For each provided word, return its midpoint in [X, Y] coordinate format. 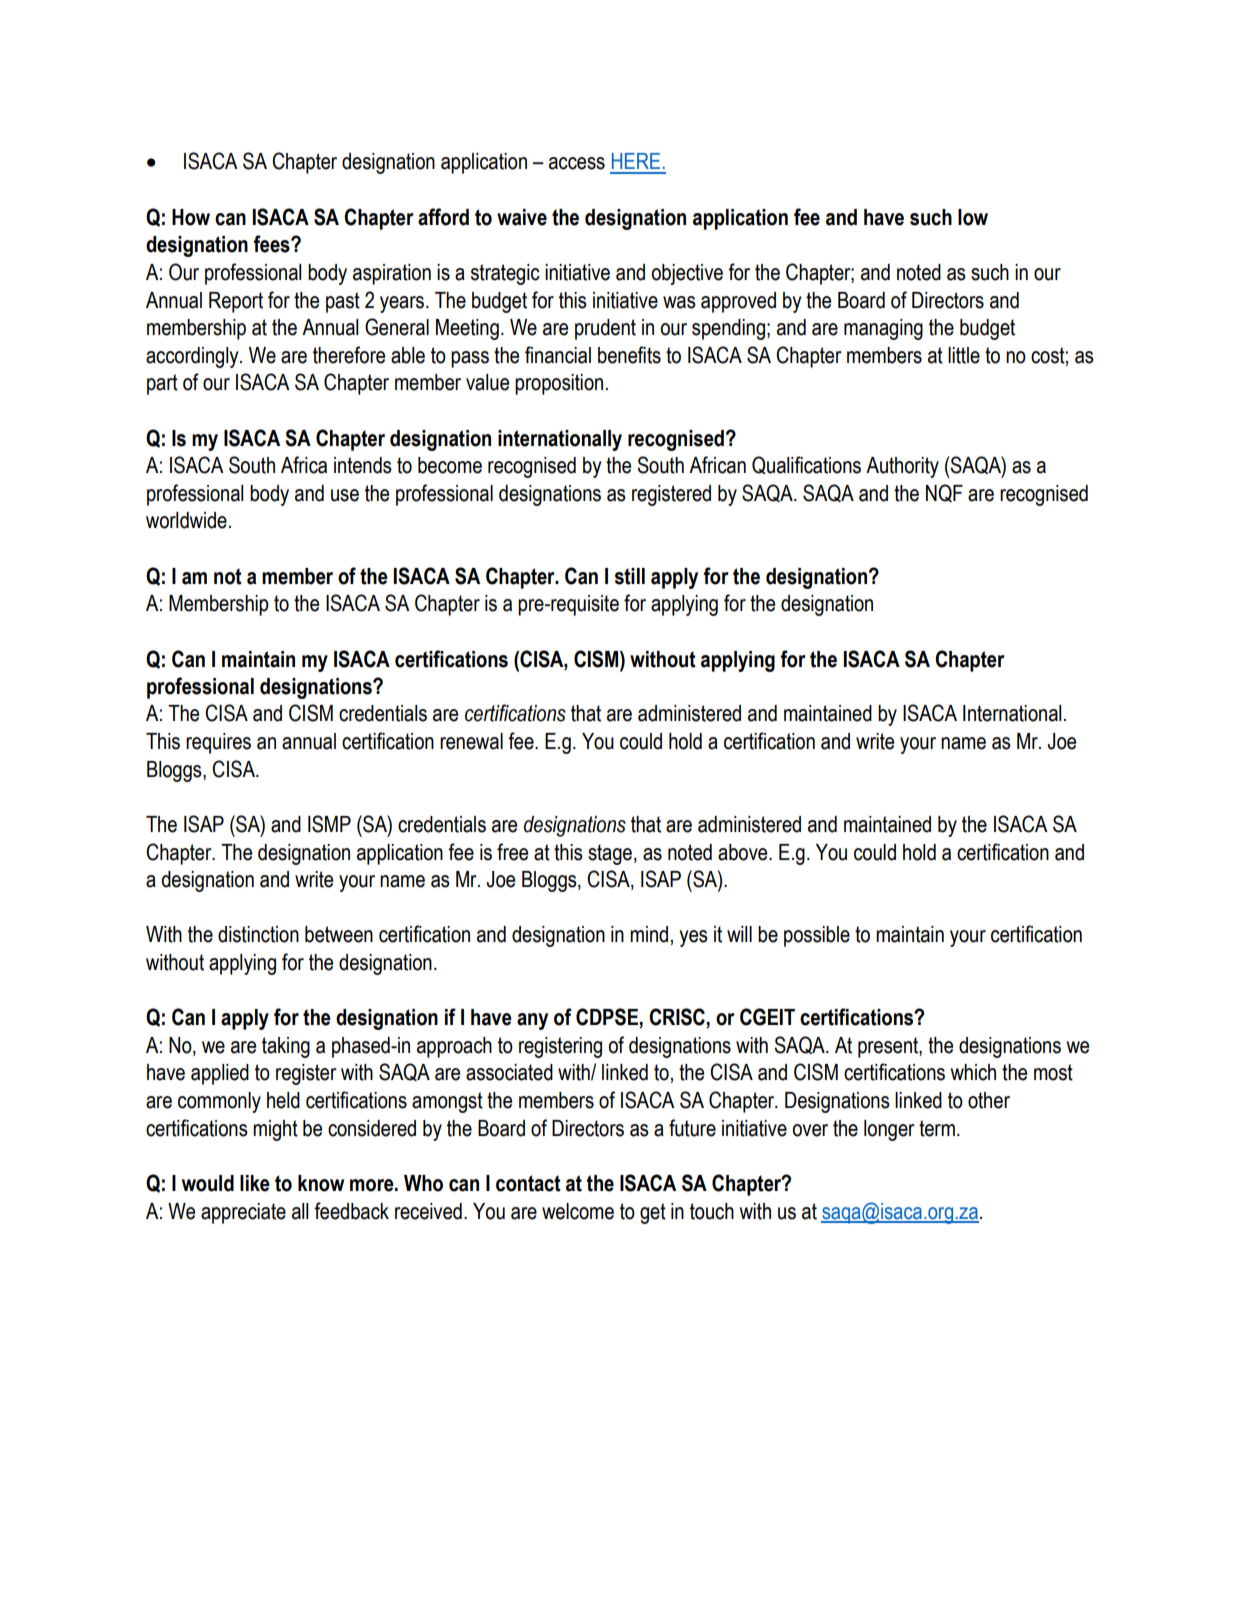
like [255, 1183]
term [937, 1128]
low [973, 217]
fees [272, 244]
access [577, 163]
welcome [578, 1211]
